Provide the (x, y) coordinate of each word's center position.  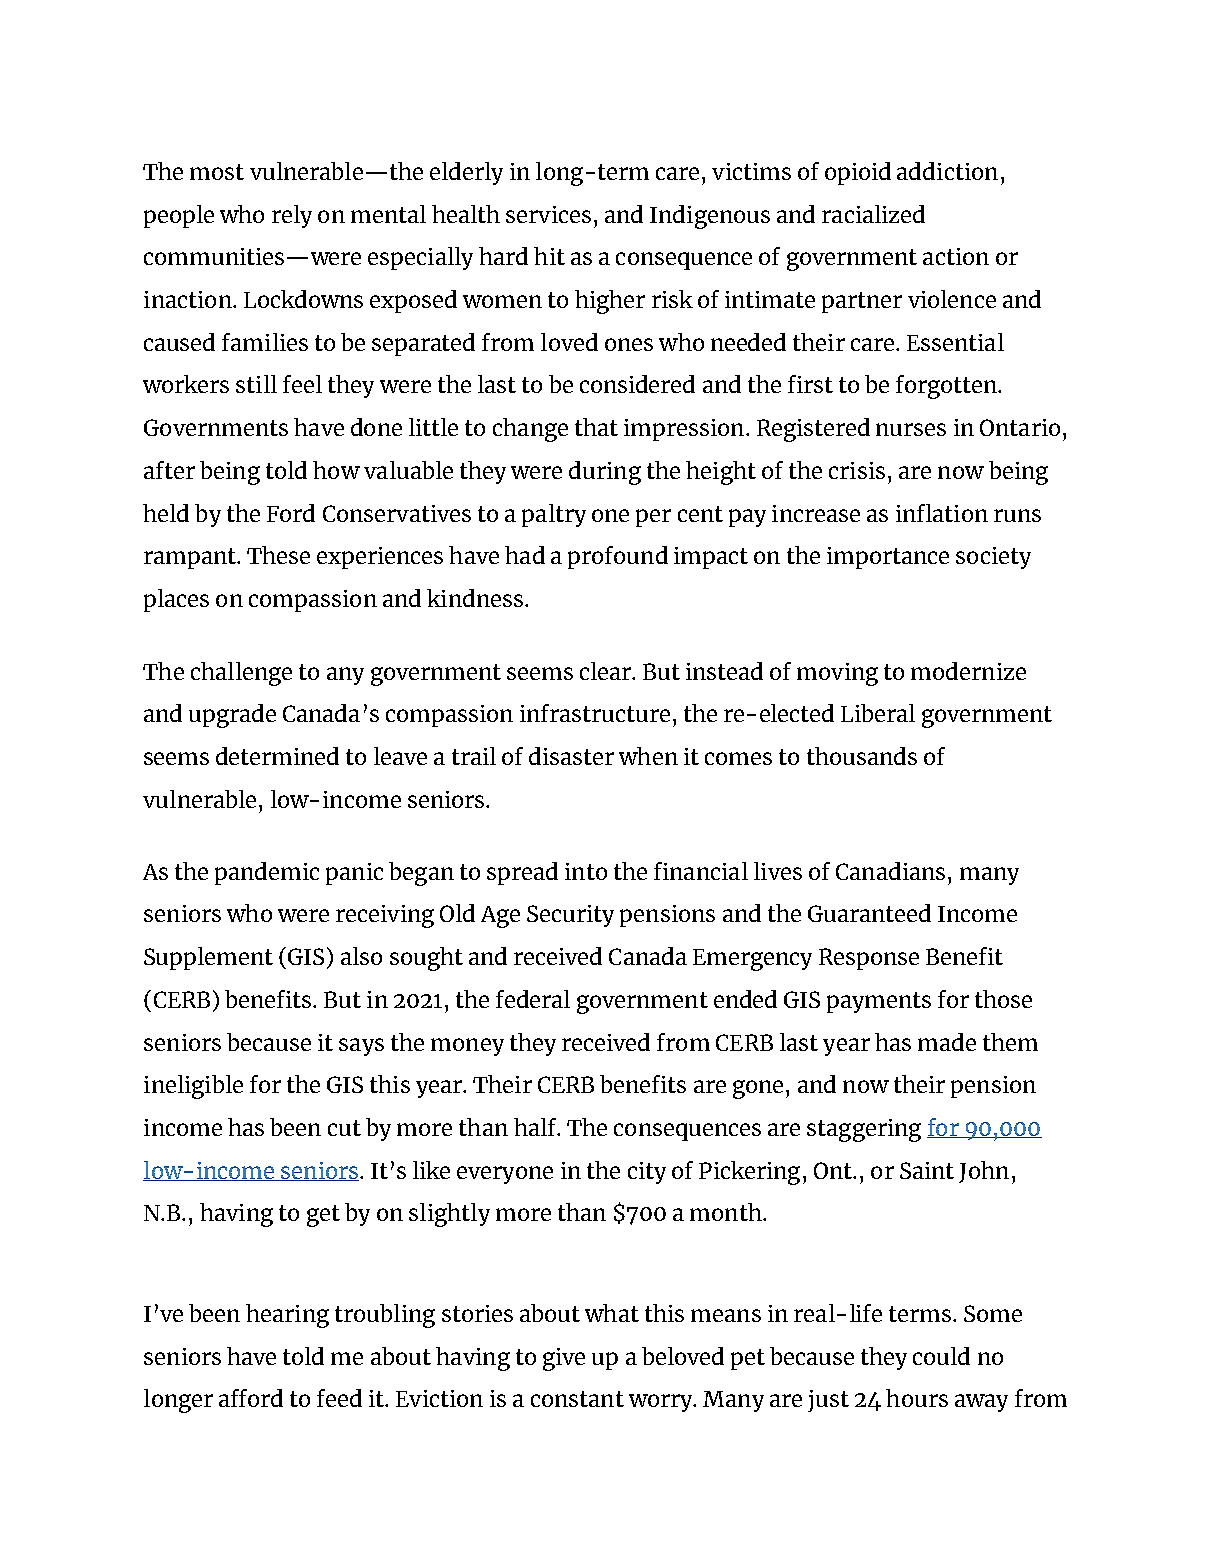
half (536, 1127)
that (596, 427)
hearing (287, 1316)
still (256, 384)
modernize (968, 671)
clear (607, 671)
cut (344, 1128)
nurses (911, 429)
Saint (927, 1170)
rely (292, 216)
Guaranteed (869, 913)
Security (570, 916)
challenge (241, 674)
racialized (873, 214)
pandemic (267, 873)
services (548, 214)
